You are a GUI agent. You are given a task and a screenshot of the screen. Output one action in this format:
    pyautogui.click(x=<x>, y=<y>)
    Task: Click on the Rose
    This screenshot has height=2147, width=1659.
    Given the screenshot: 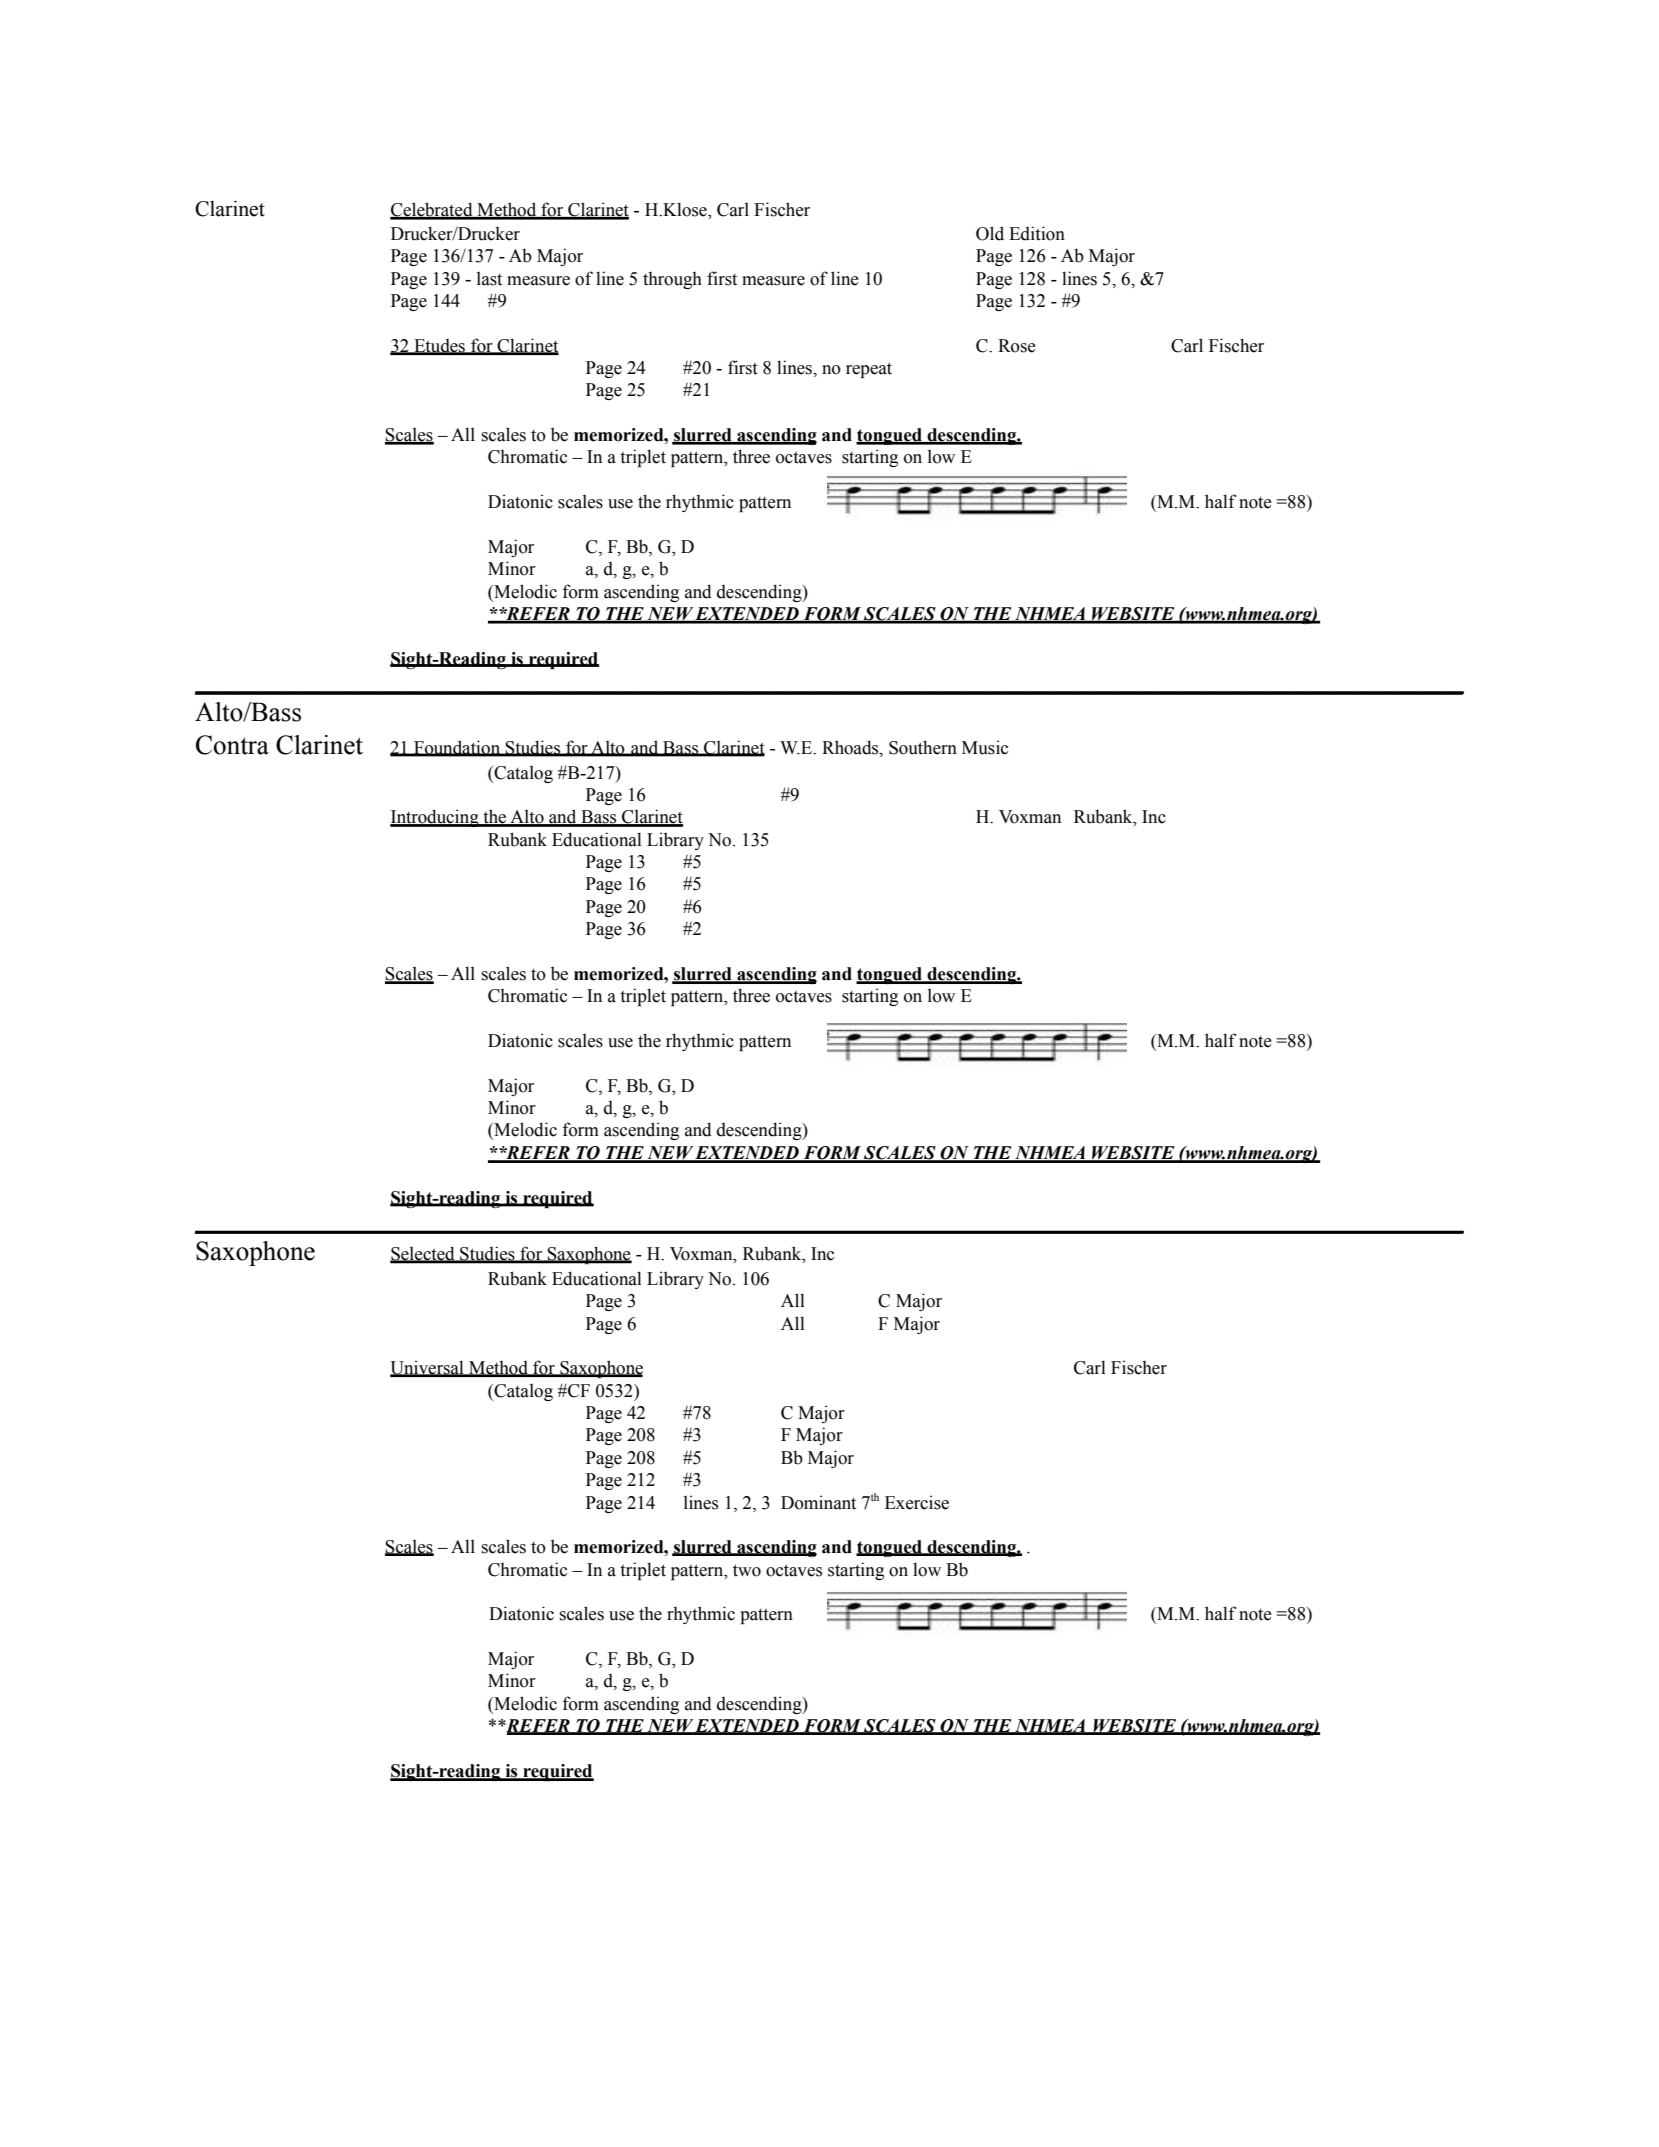 What is the action you would take?
    pyautogui.click(x=1017, y=346)
